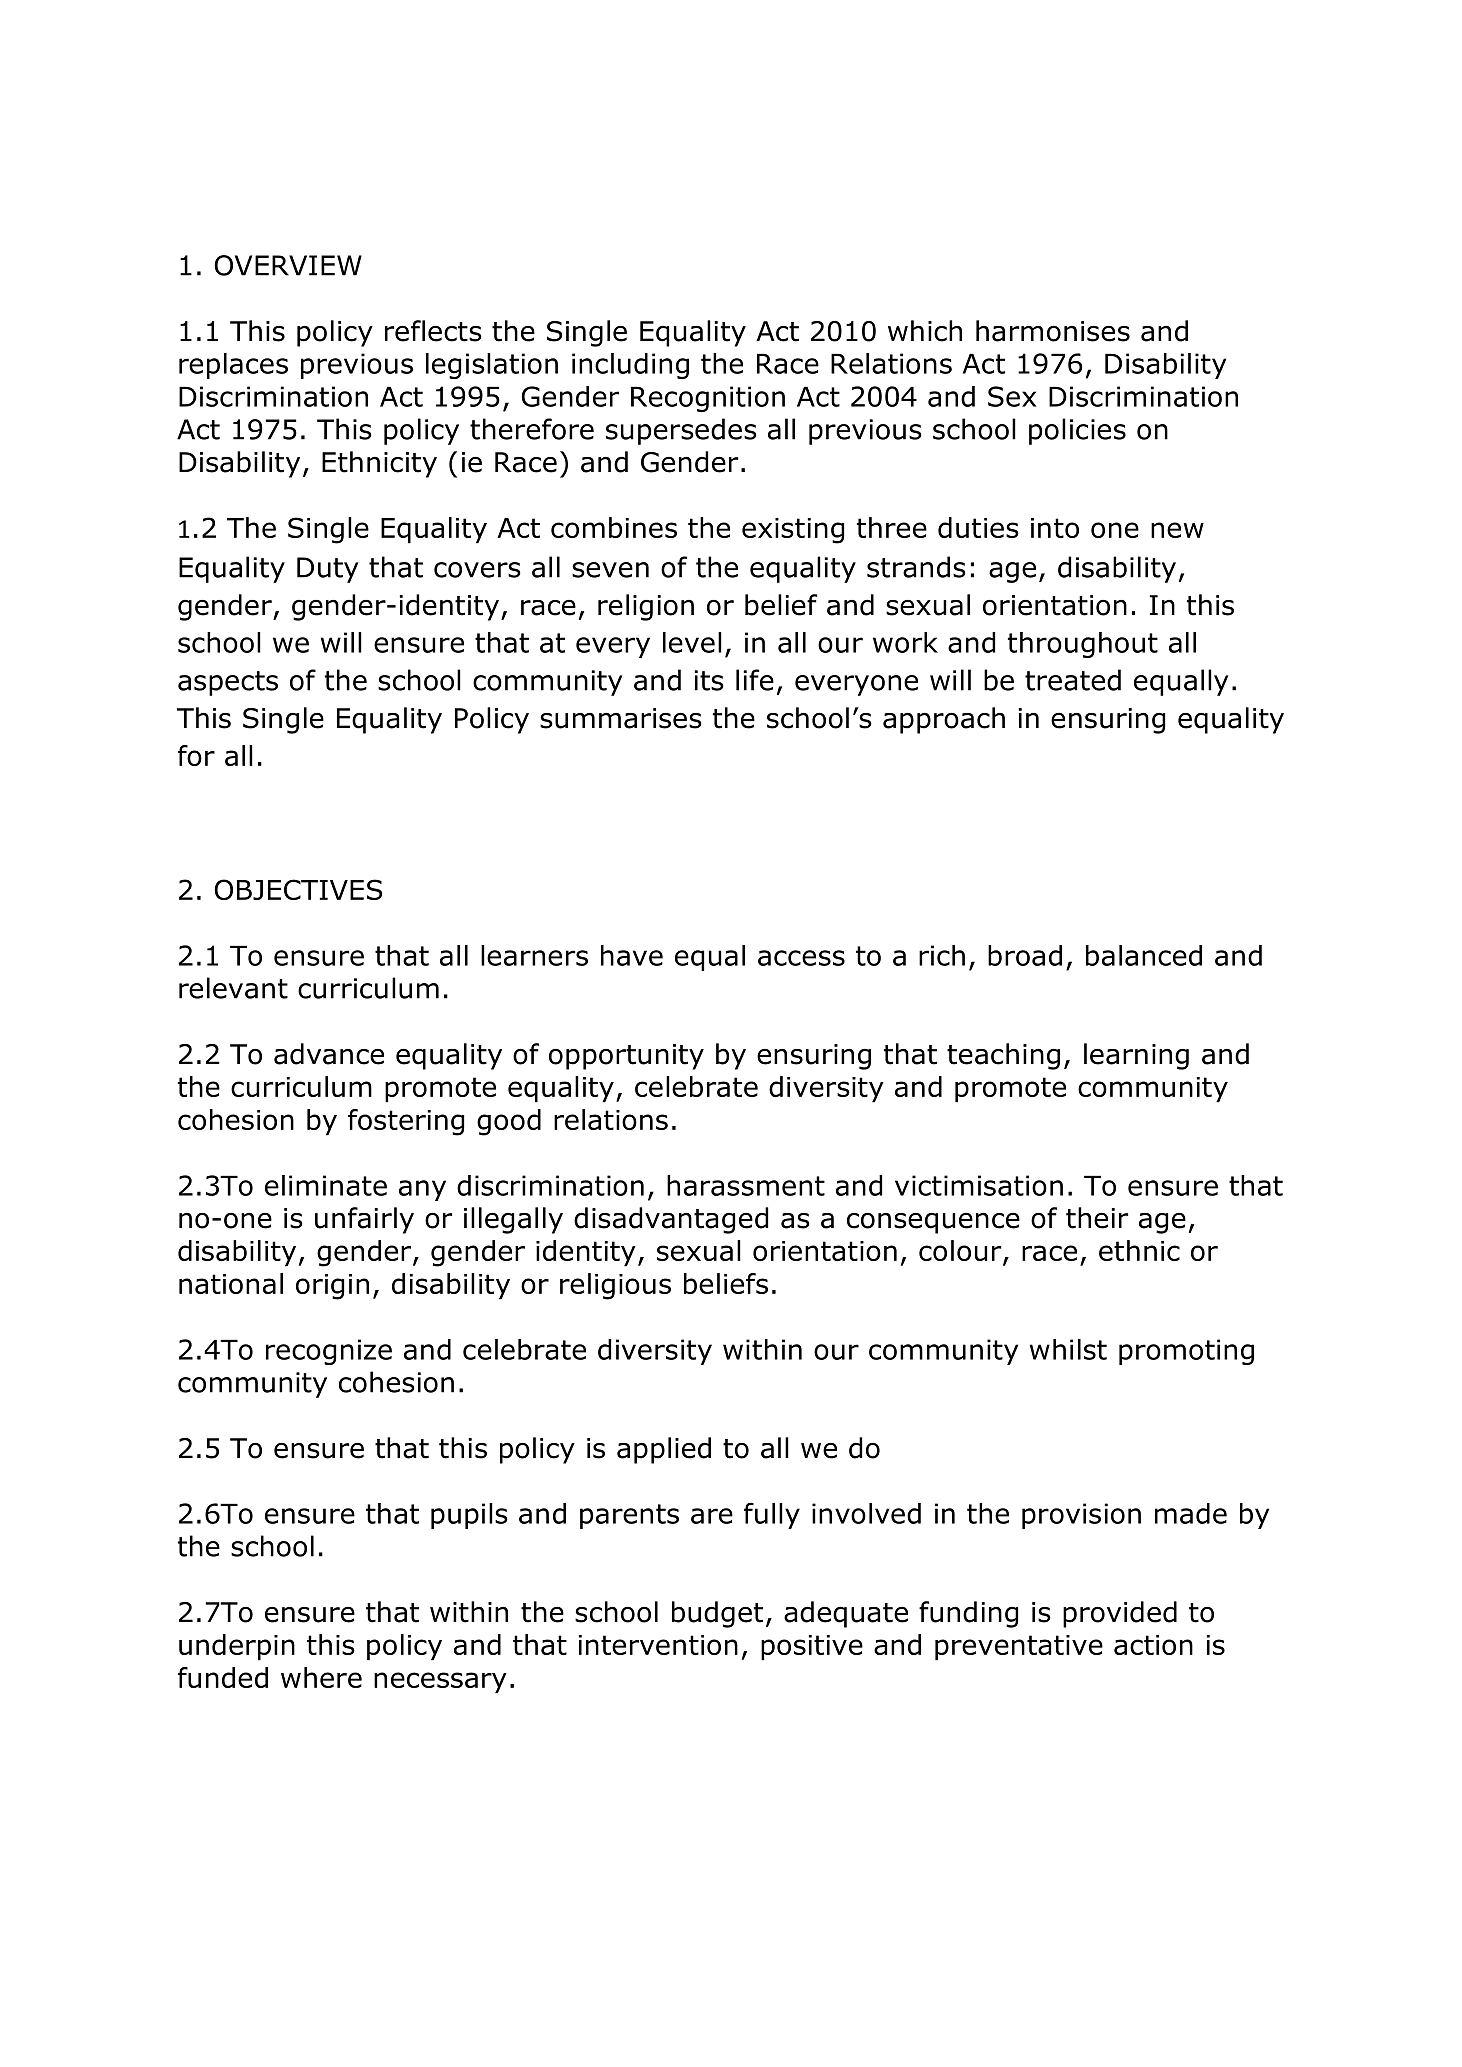 The height and width of the screenshot is (2067, 1462). What do you see at coordinates (332, 1287) in the screenshot?
I see `origin` at bounding box center [332, 1287].
